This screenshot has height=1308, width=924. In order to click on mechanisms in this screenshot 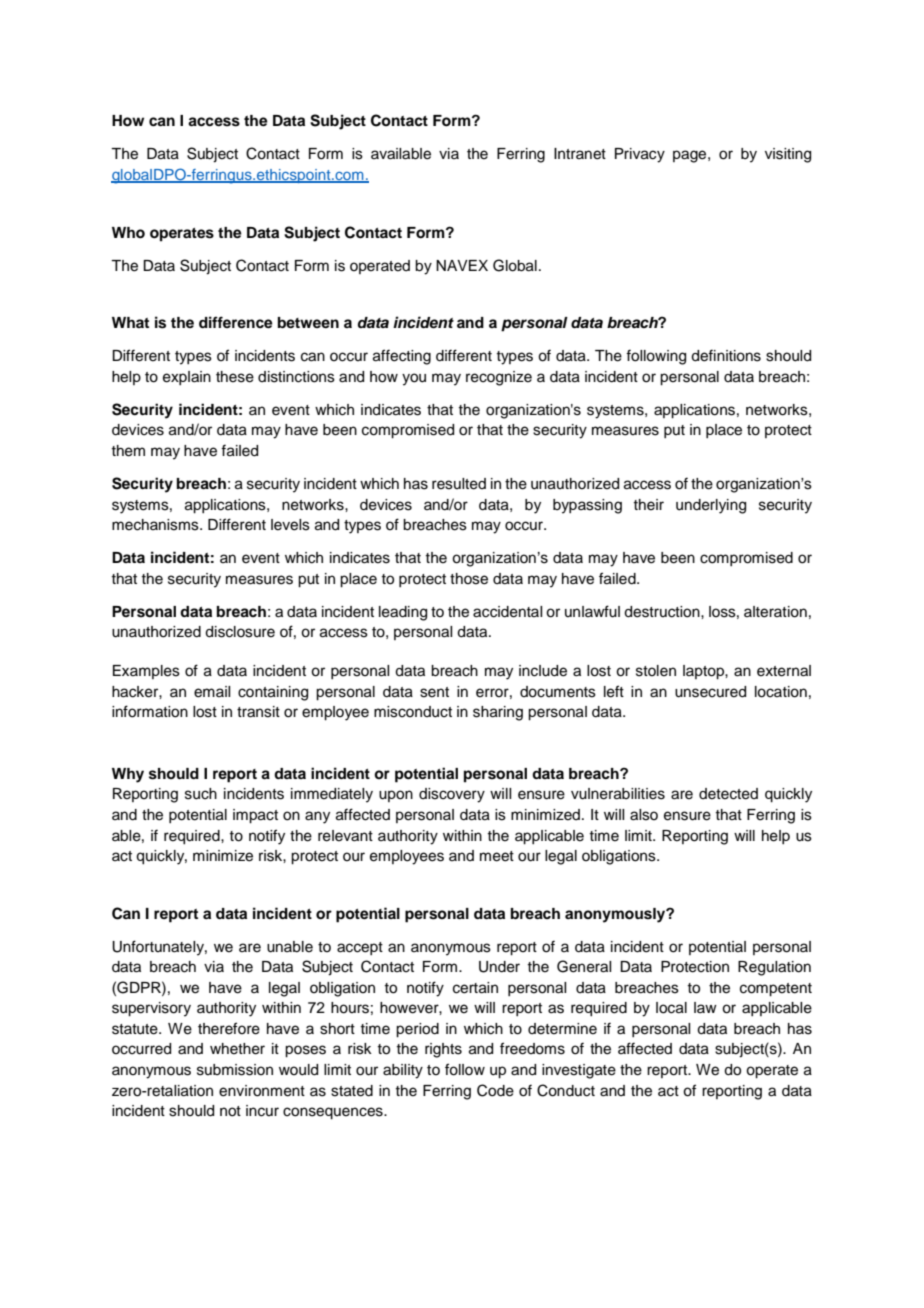, I will do `click(156, 525)`.
